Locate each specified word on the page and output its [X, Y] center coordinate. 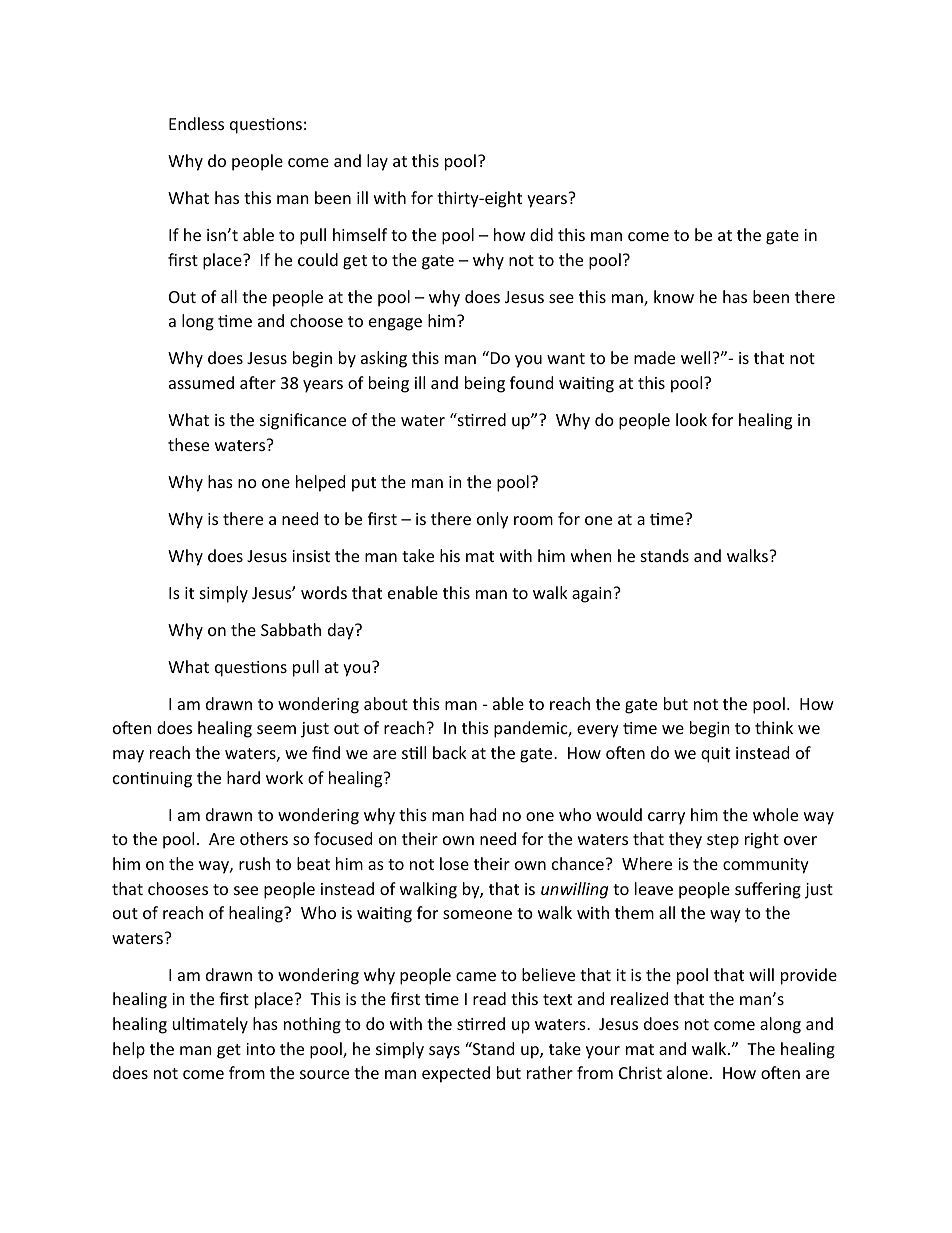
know [674, 296]
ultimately [210, 1025]
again [593, 595]
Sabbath [291, 629]
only [492, 520]
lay [377, 162]
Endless [196, 123]
